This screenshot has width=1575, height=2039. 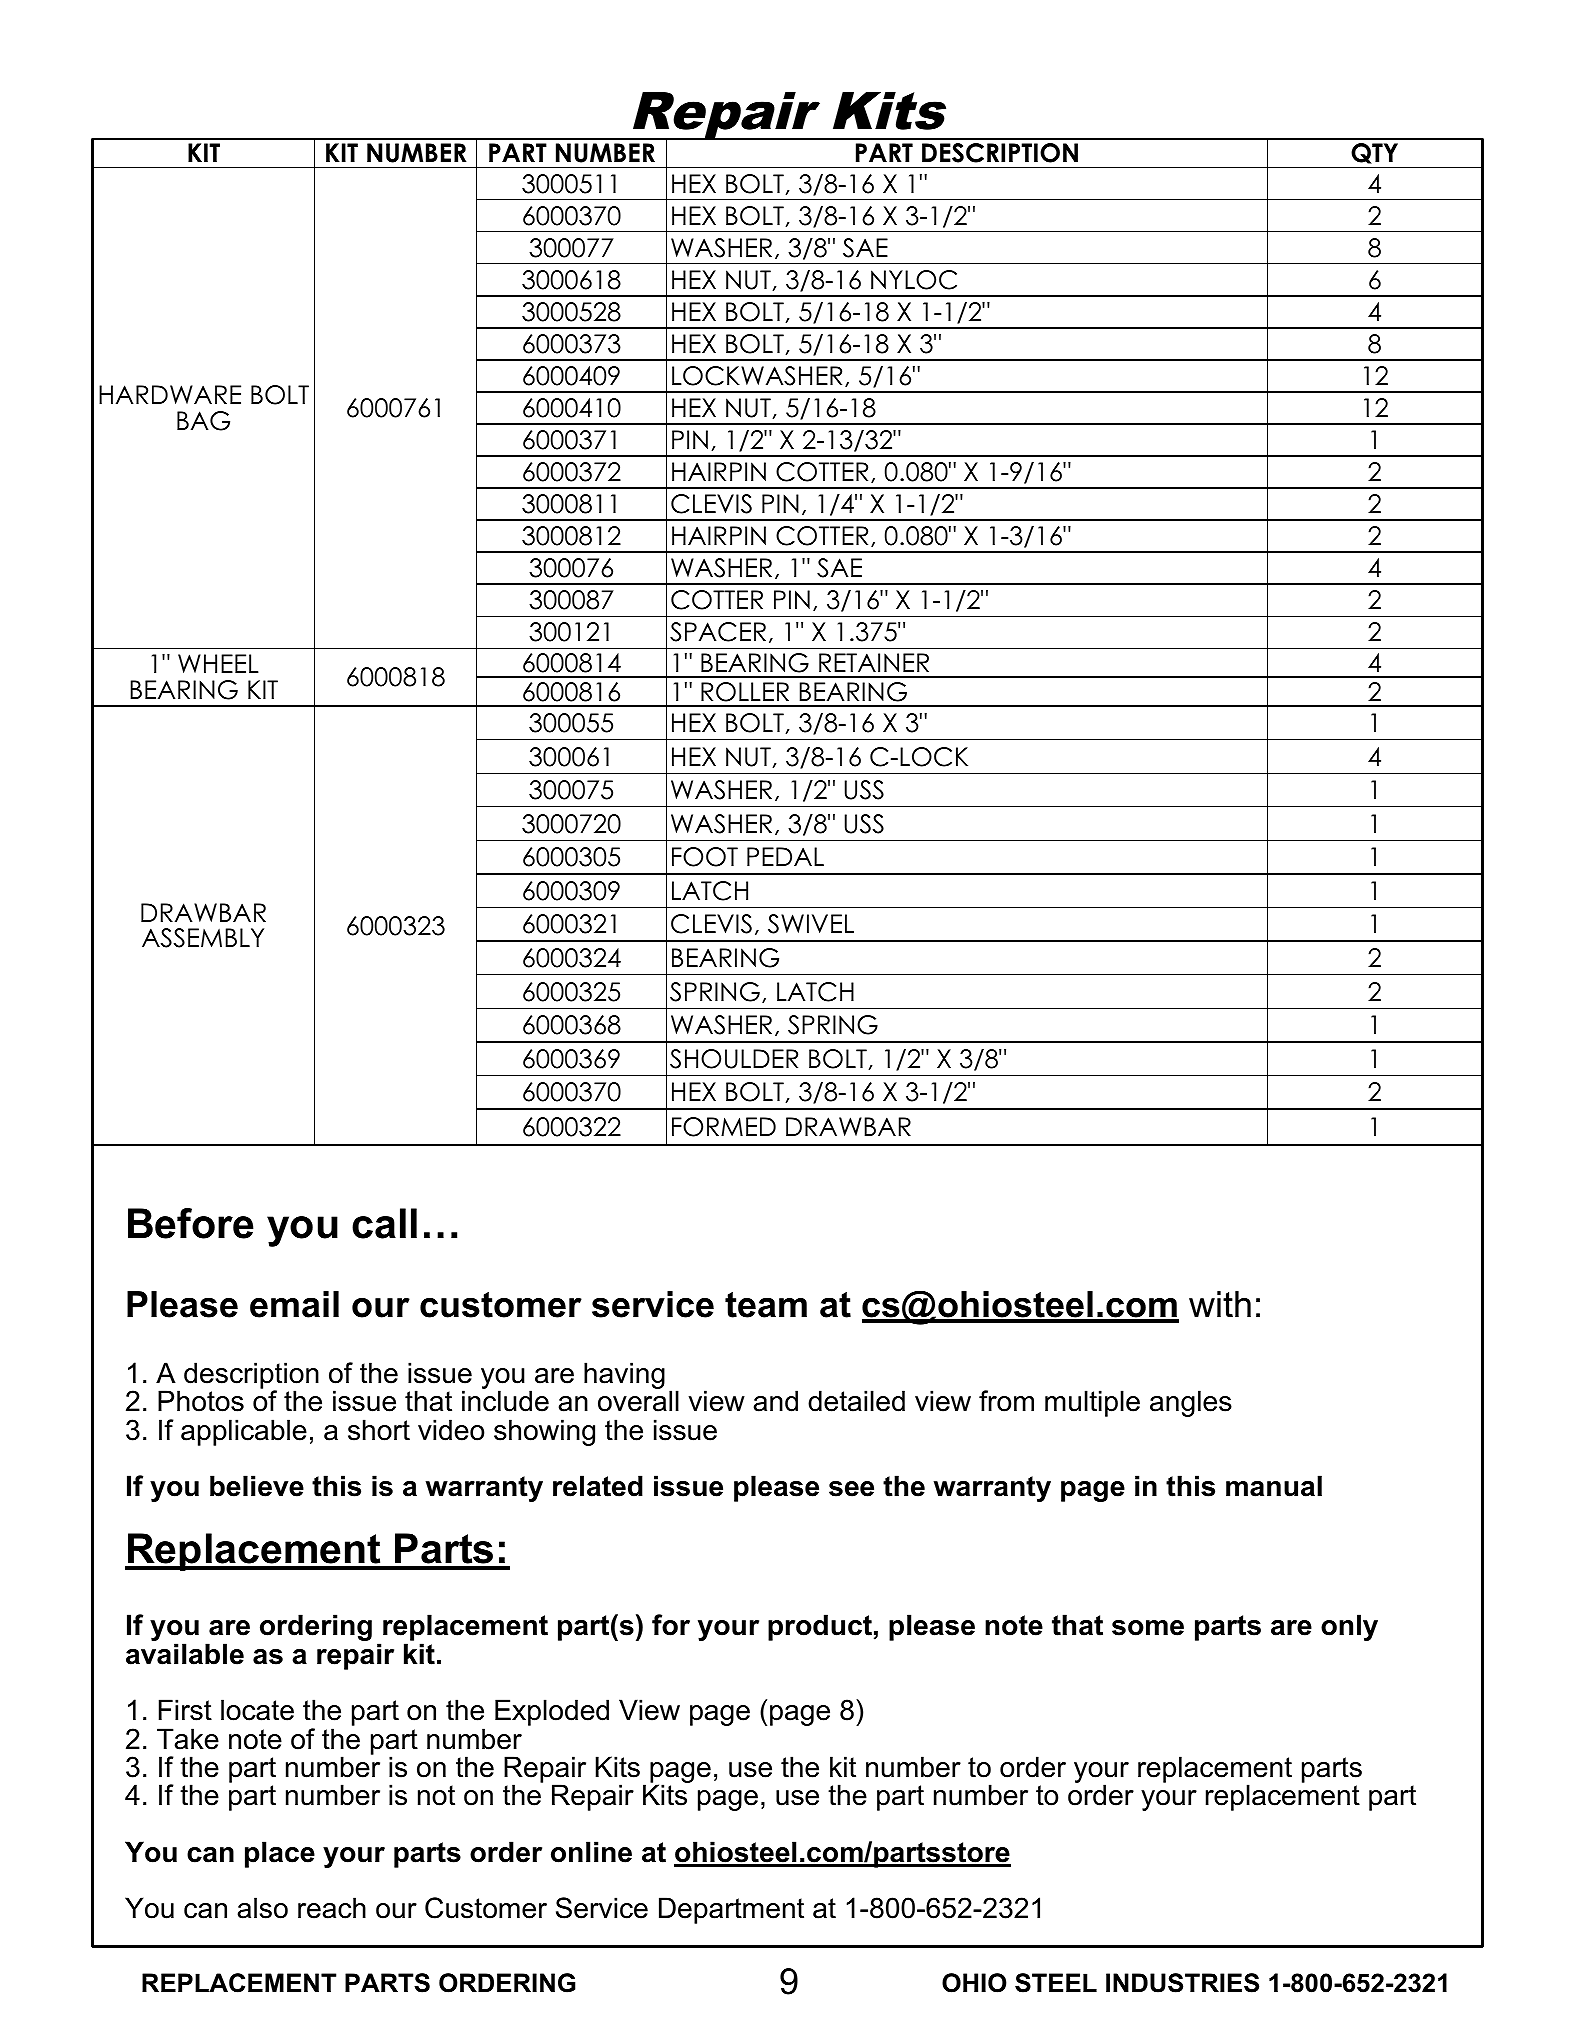 What do you see at coordinates (811, 924) in the screenshot?
I see `SWIVEL` at bounding box center [811, 924].
